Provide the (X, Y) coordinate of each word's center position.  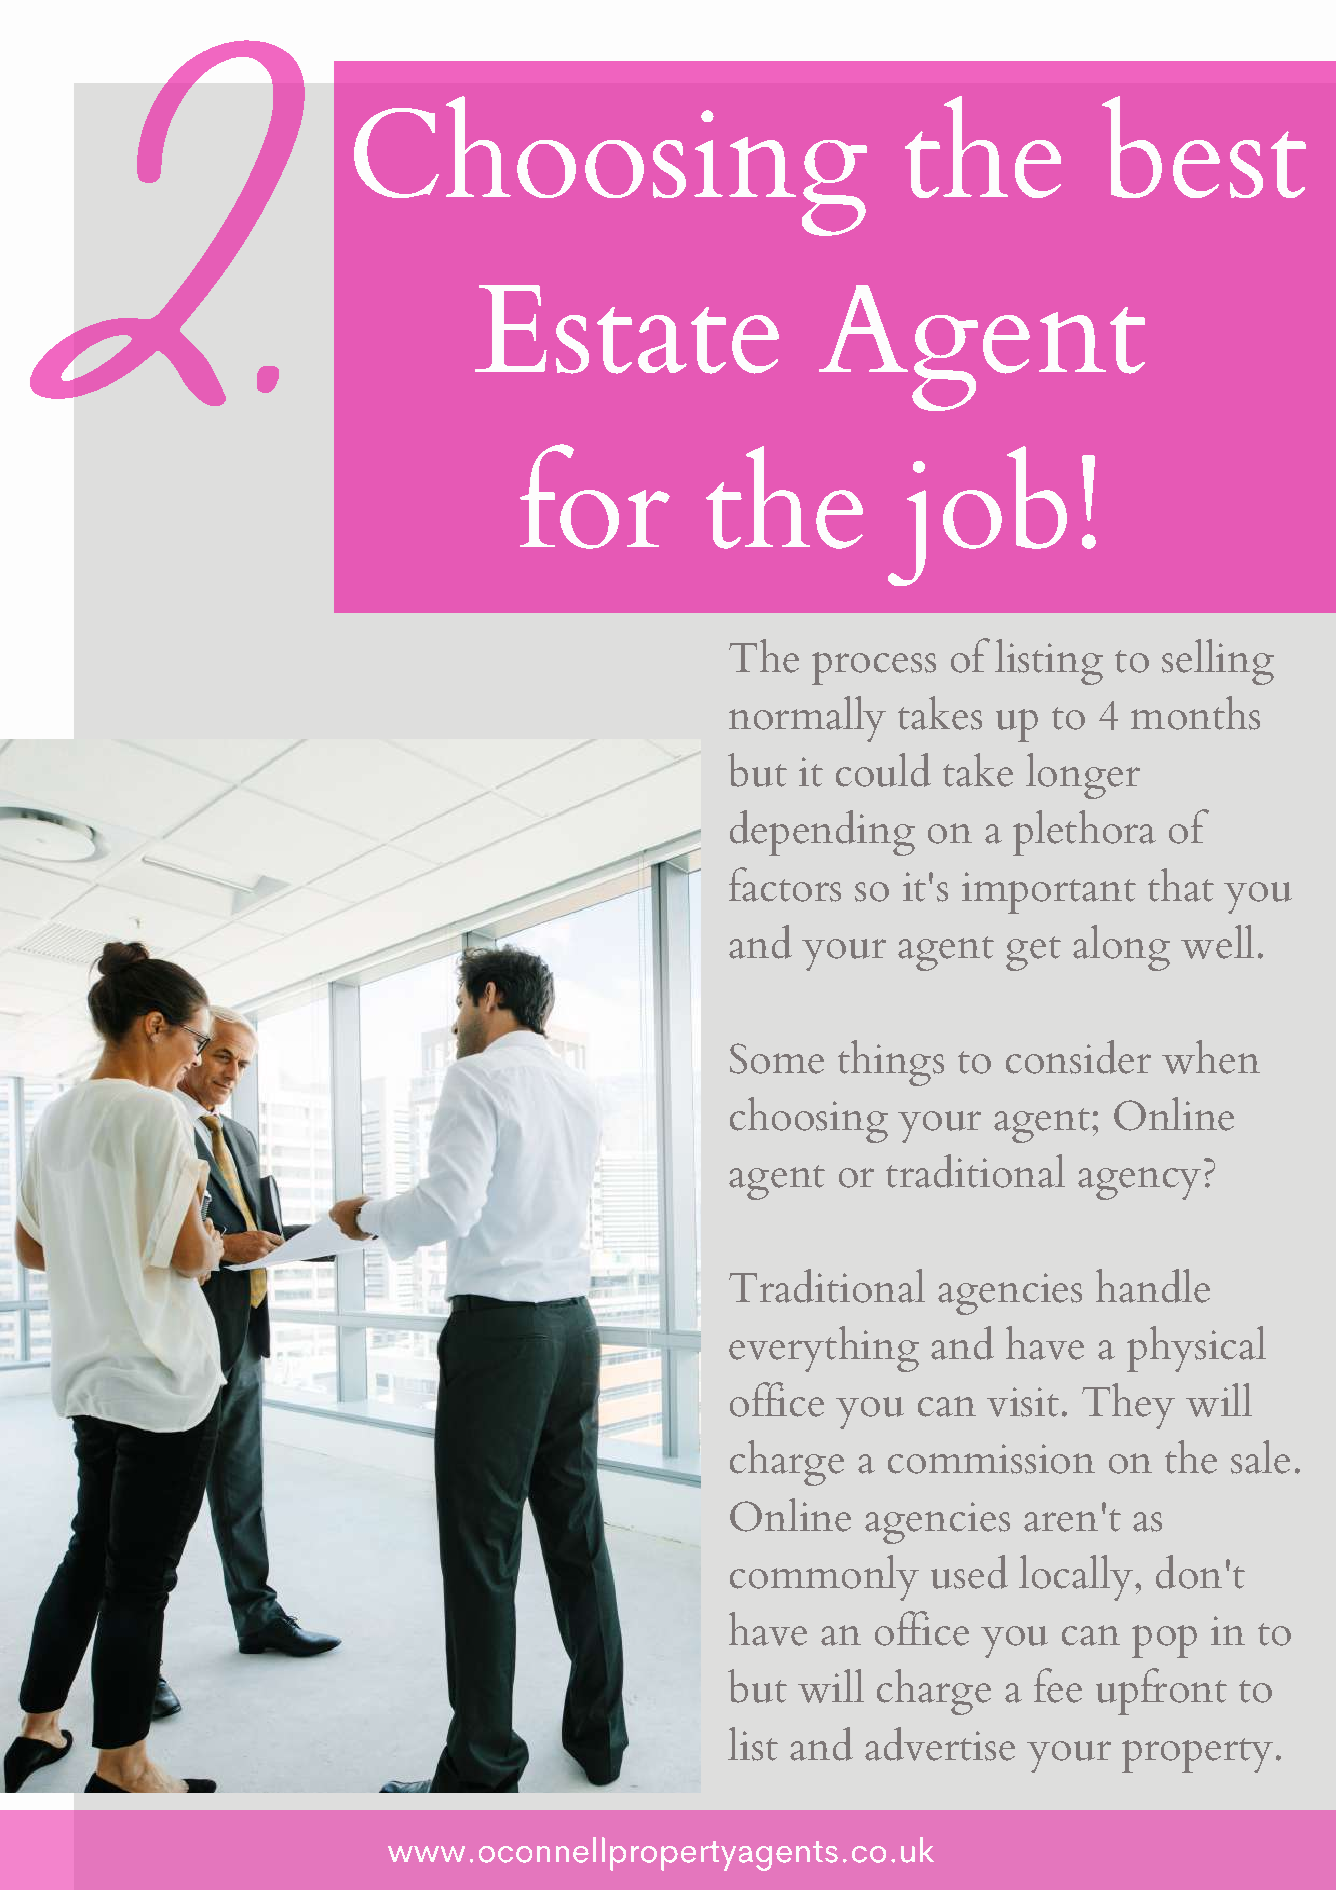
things (891, 1063)
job (977, 516)
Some (777, 1058)
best (1204, 147)
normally (807, 719)
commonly (824, 1578)
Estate (627, 329)
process (874, 668)
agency (1139, 1183)
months (1195, 713)
